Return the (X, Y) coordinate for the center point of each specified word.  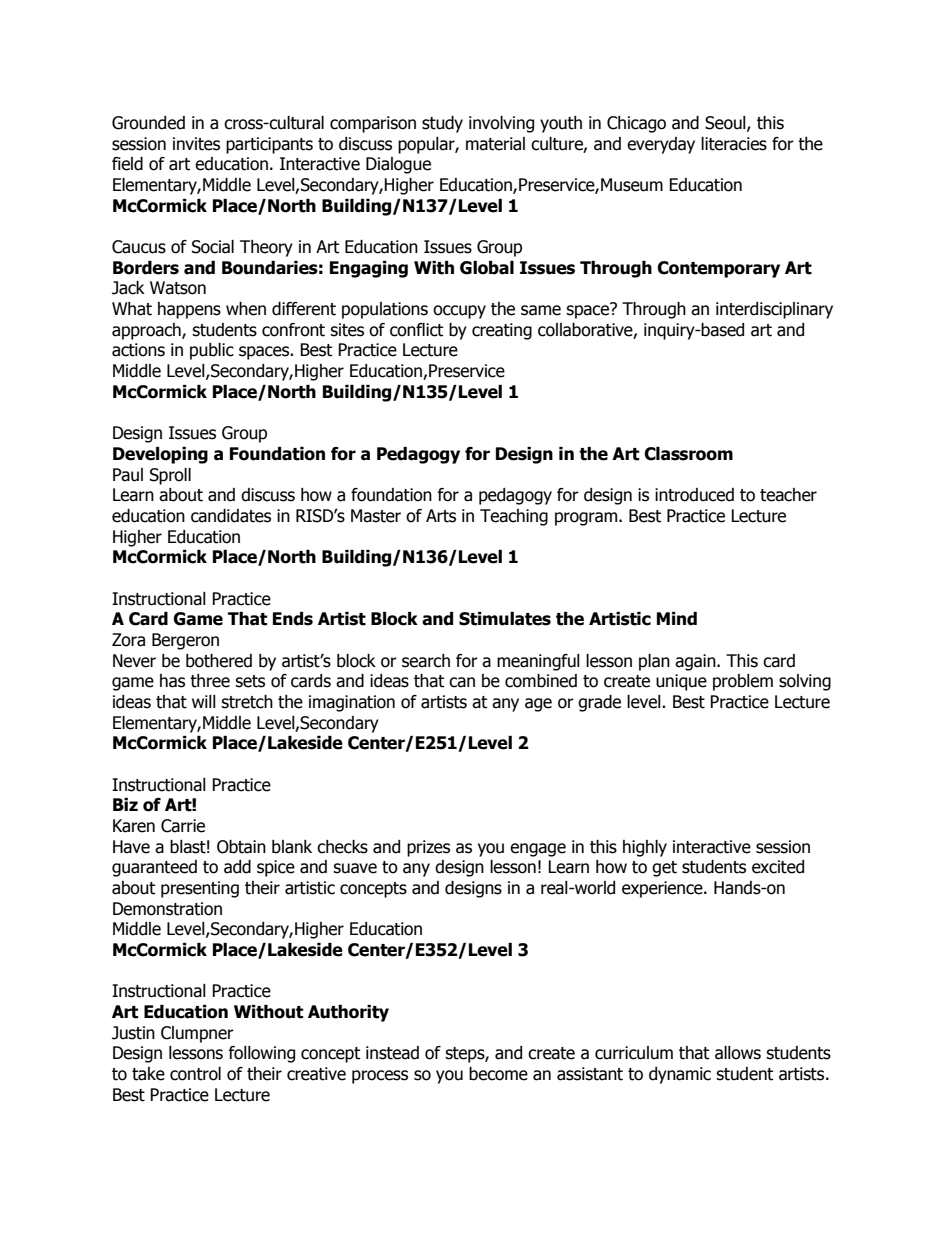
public (212, 351)
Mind (677, 619)
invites (196, 144)
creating (502, 331)
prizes (428, 848)
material (495, 144)
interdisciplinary (774, 310)
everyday (661, 145)
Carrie (183, 826)
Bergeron (185, 641)
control (195, 1074)
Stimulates (505, 619)
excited (778, 867)
